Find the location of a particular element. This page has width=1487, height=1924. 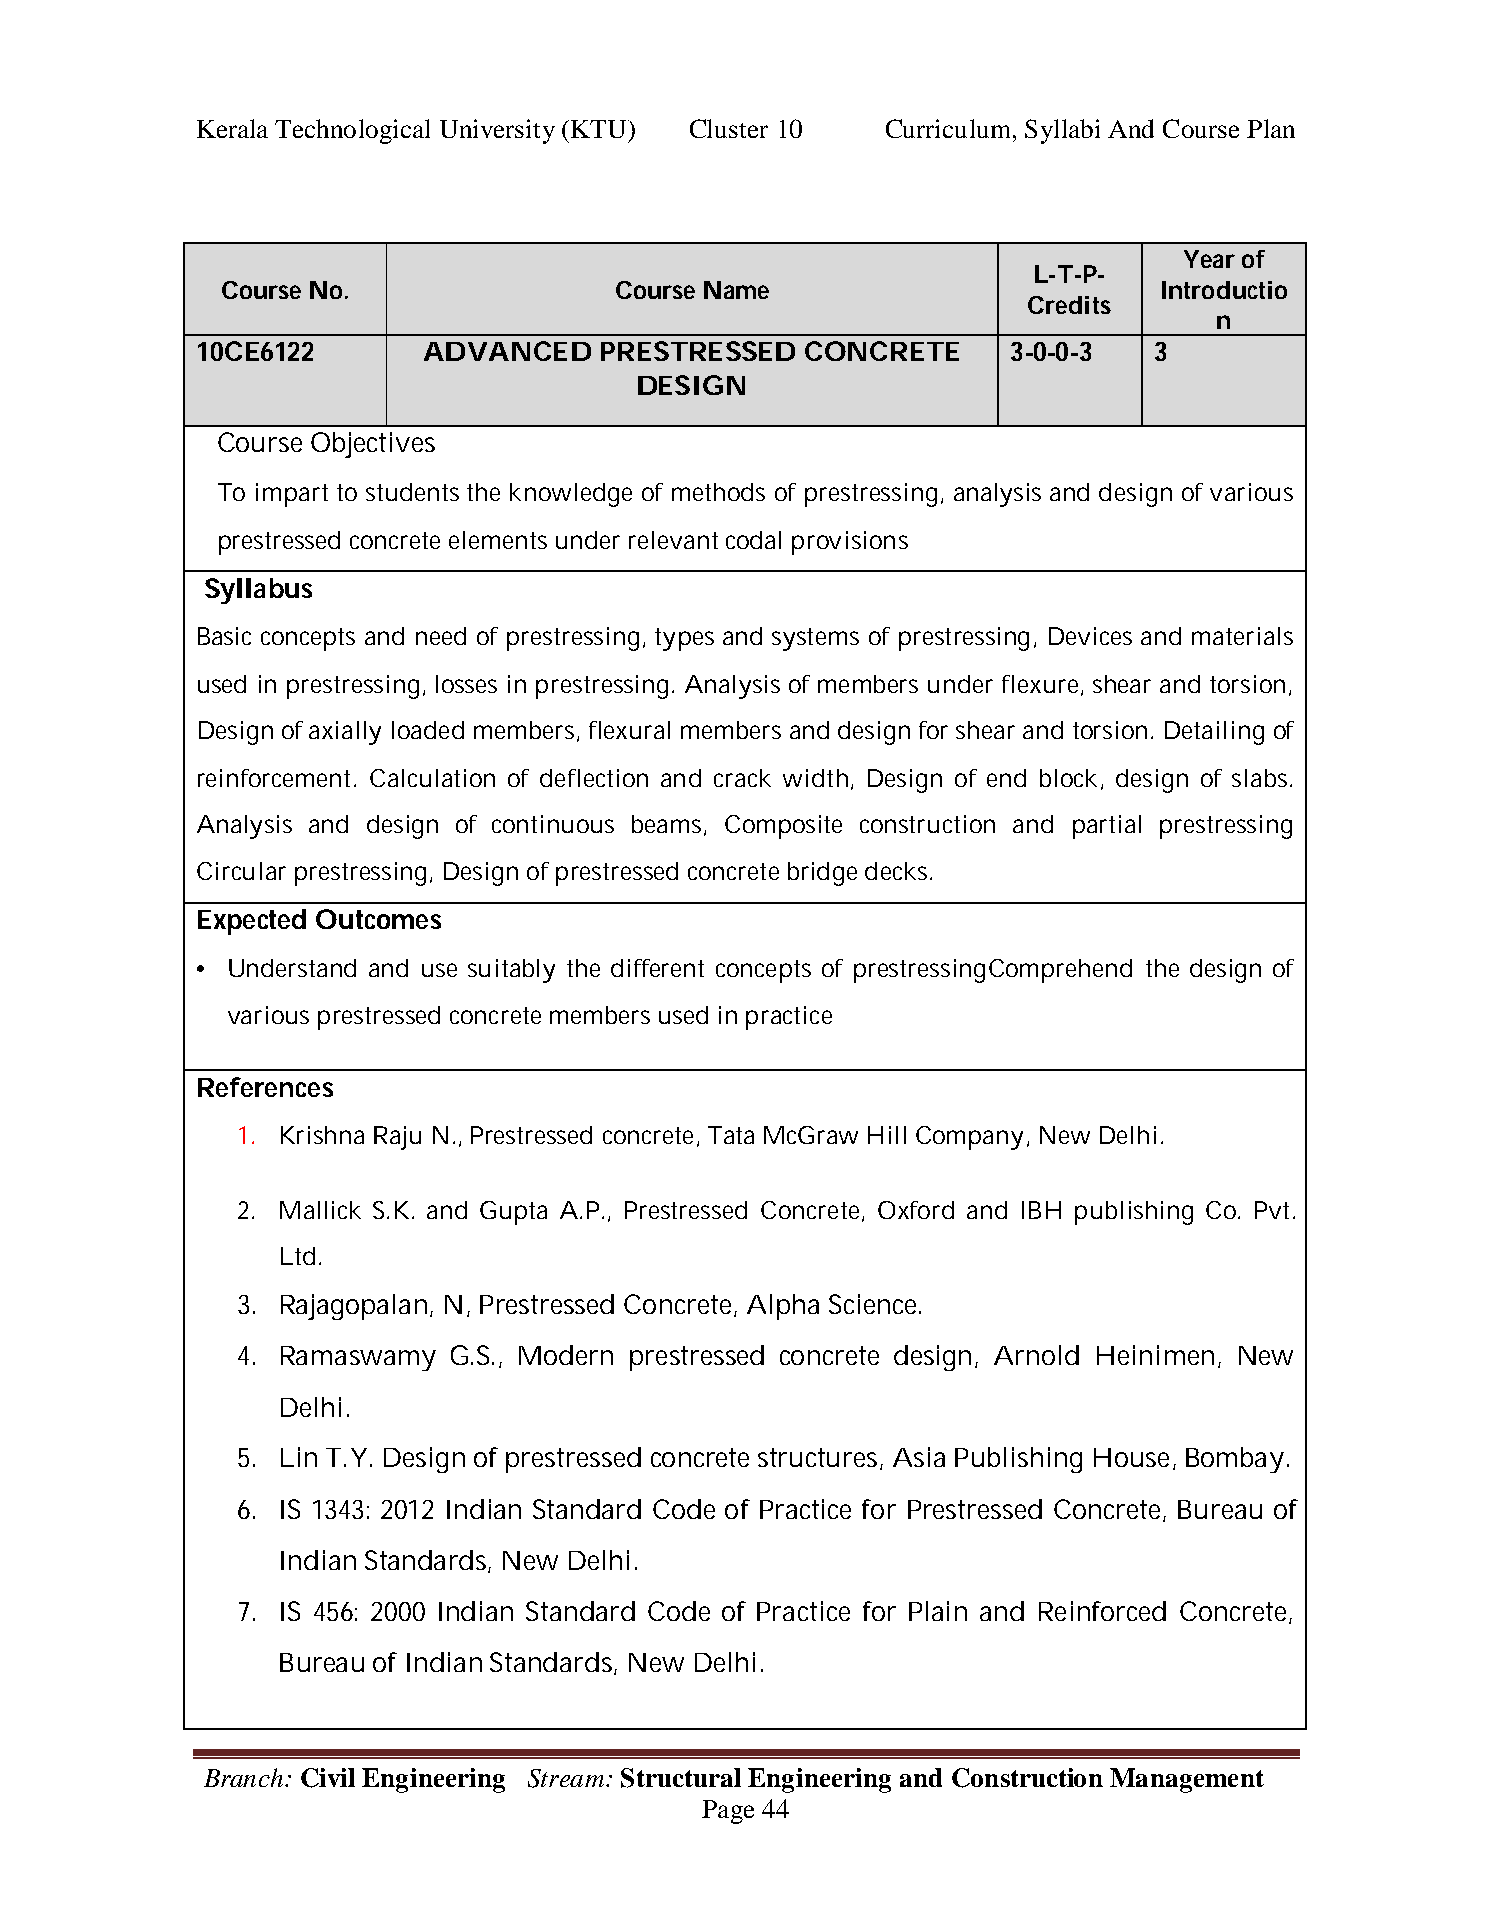

Alpha is located at coordinates (783, 1307).
